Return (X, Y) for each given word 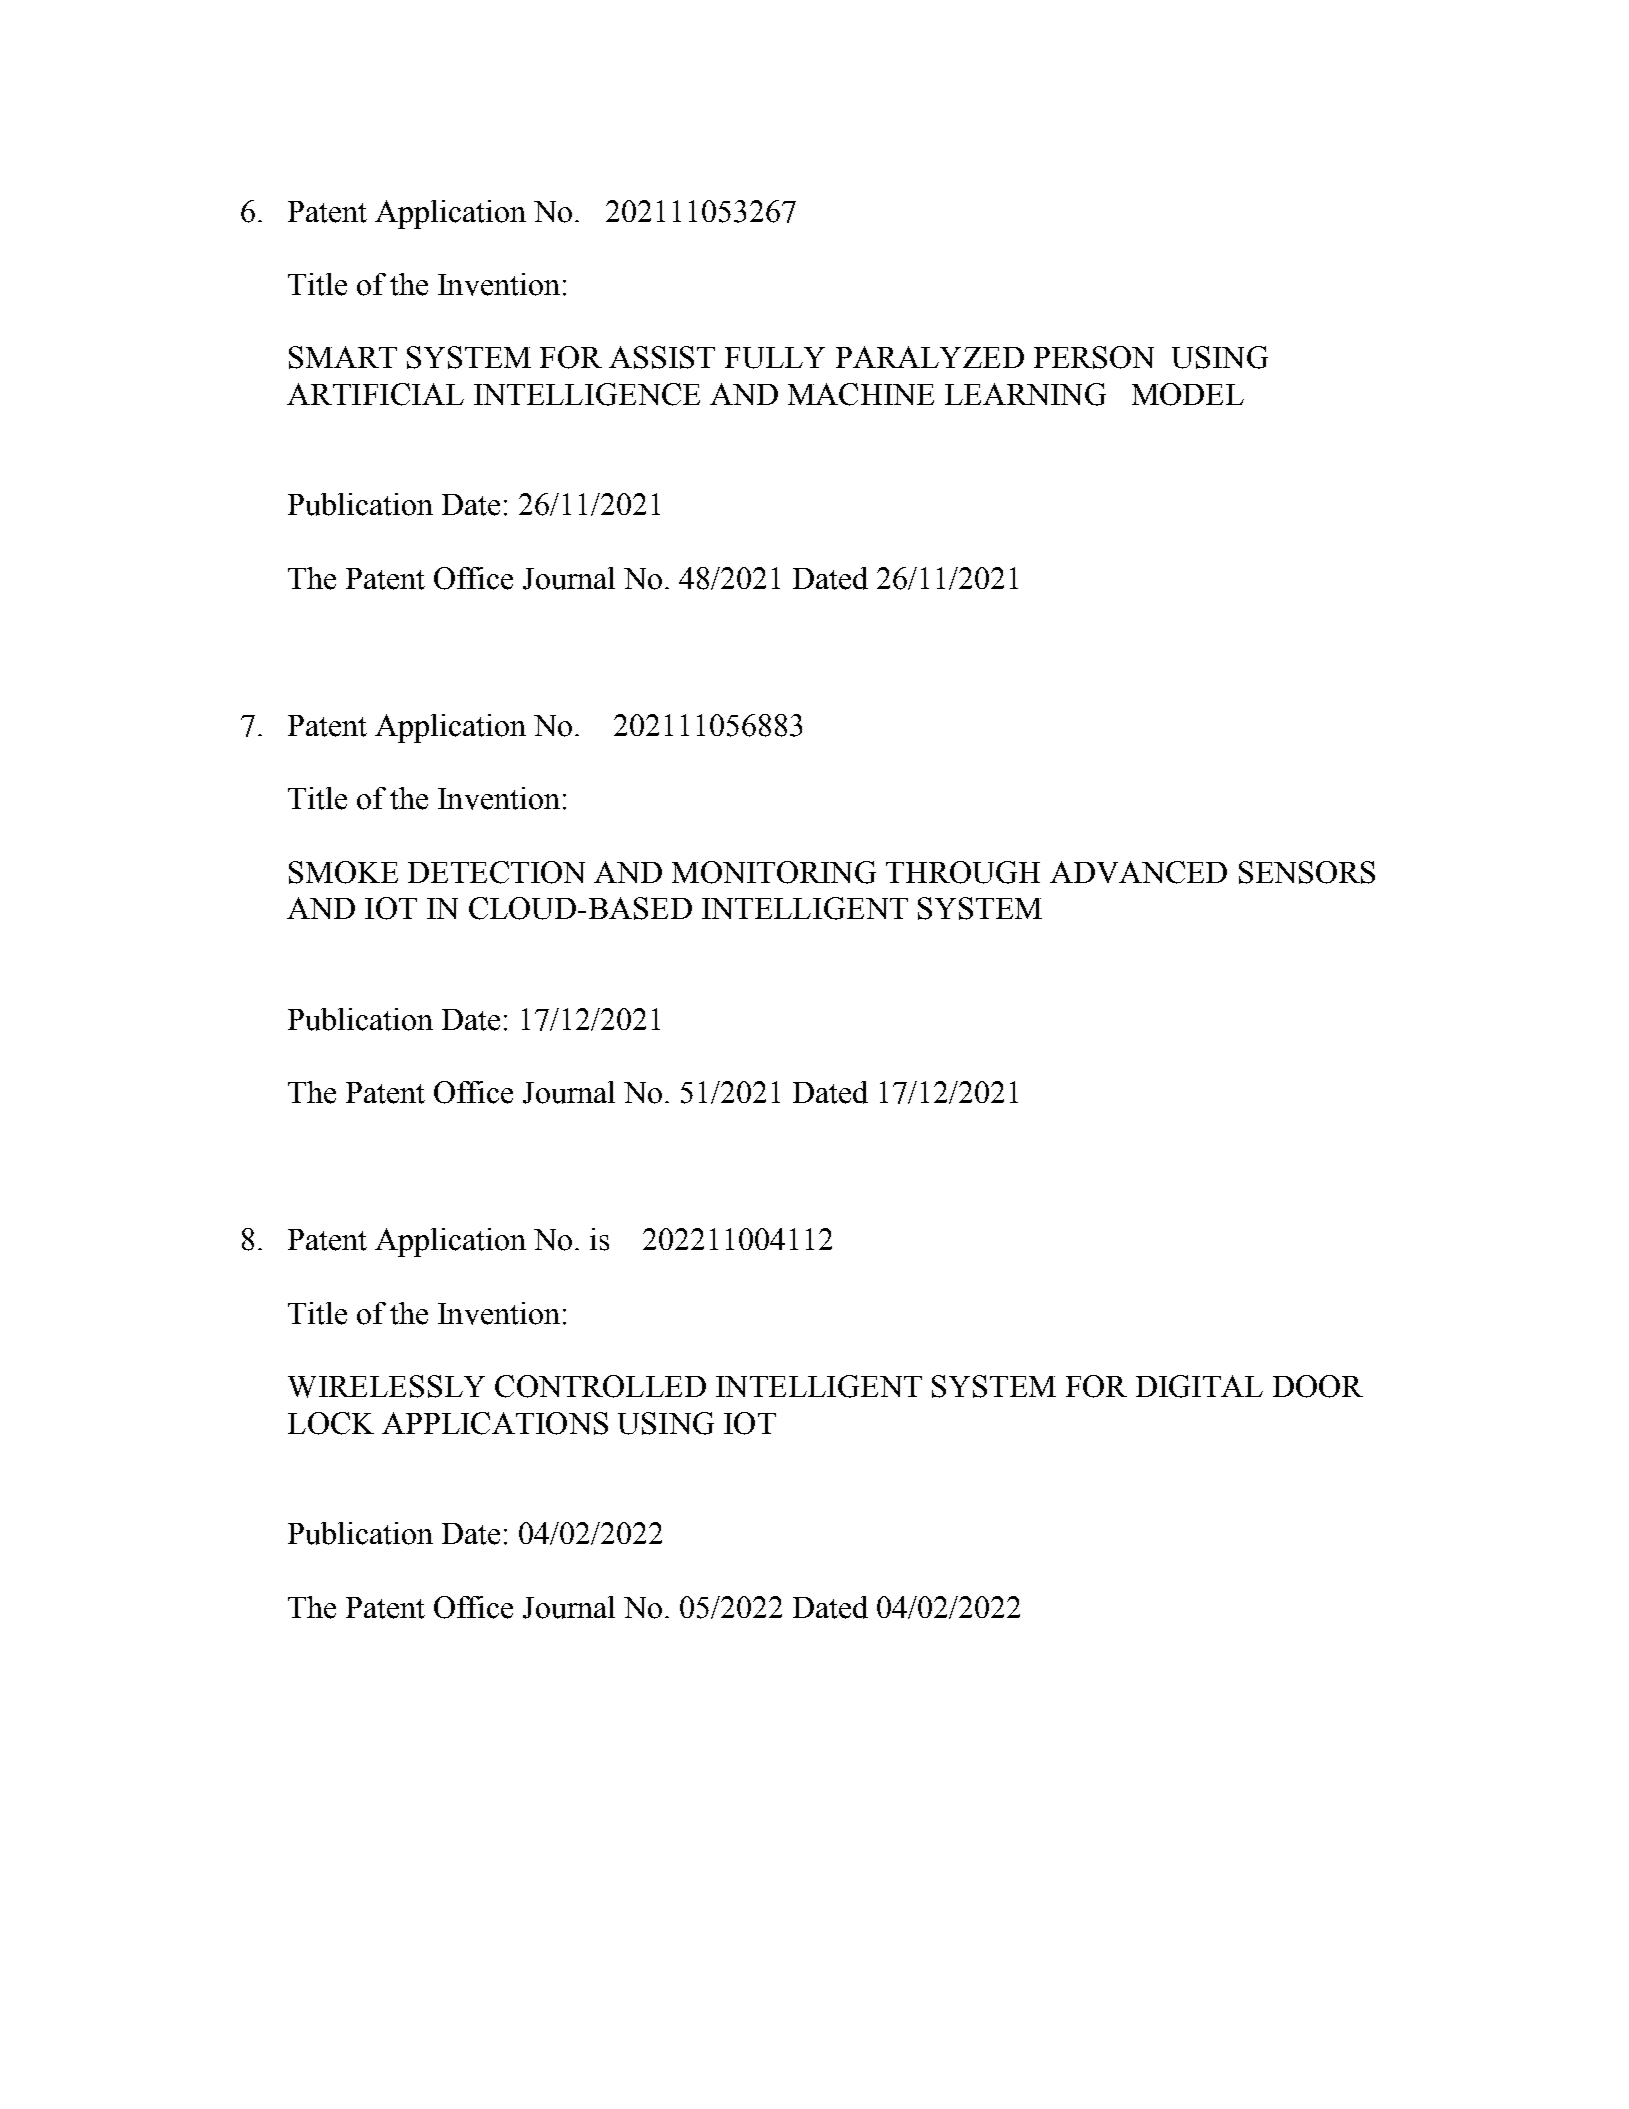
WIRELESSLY (386, 1386)
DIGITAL (1199, 1386)
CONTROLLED (600, 1386)
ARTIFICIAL (375, 394)
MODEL (1188, 394)
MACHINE (861, 394)
